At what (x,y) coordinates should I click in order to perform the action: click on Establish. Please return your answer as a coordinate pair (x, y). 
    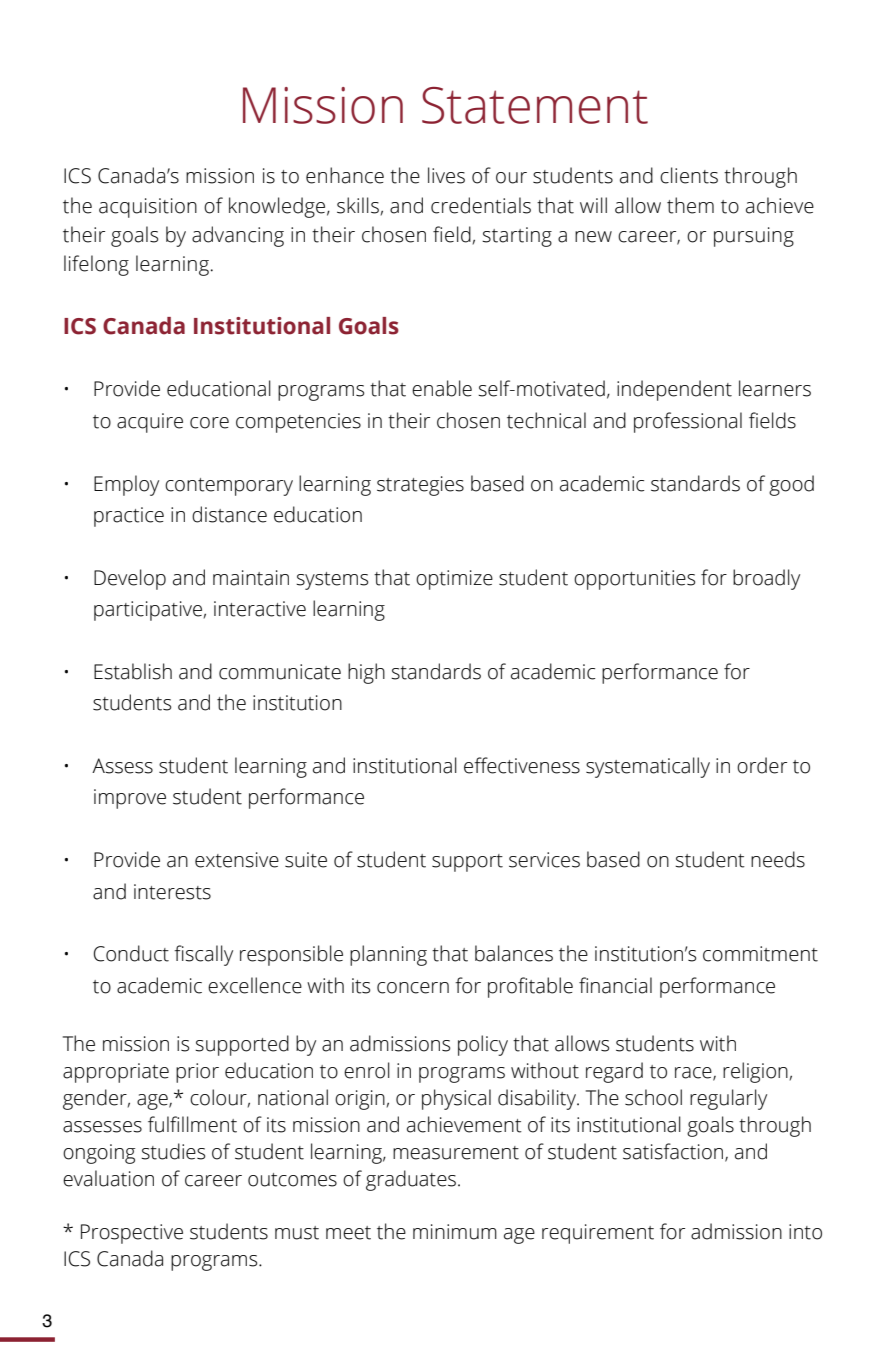
    Looking at the image, I should click on (133, 671).
